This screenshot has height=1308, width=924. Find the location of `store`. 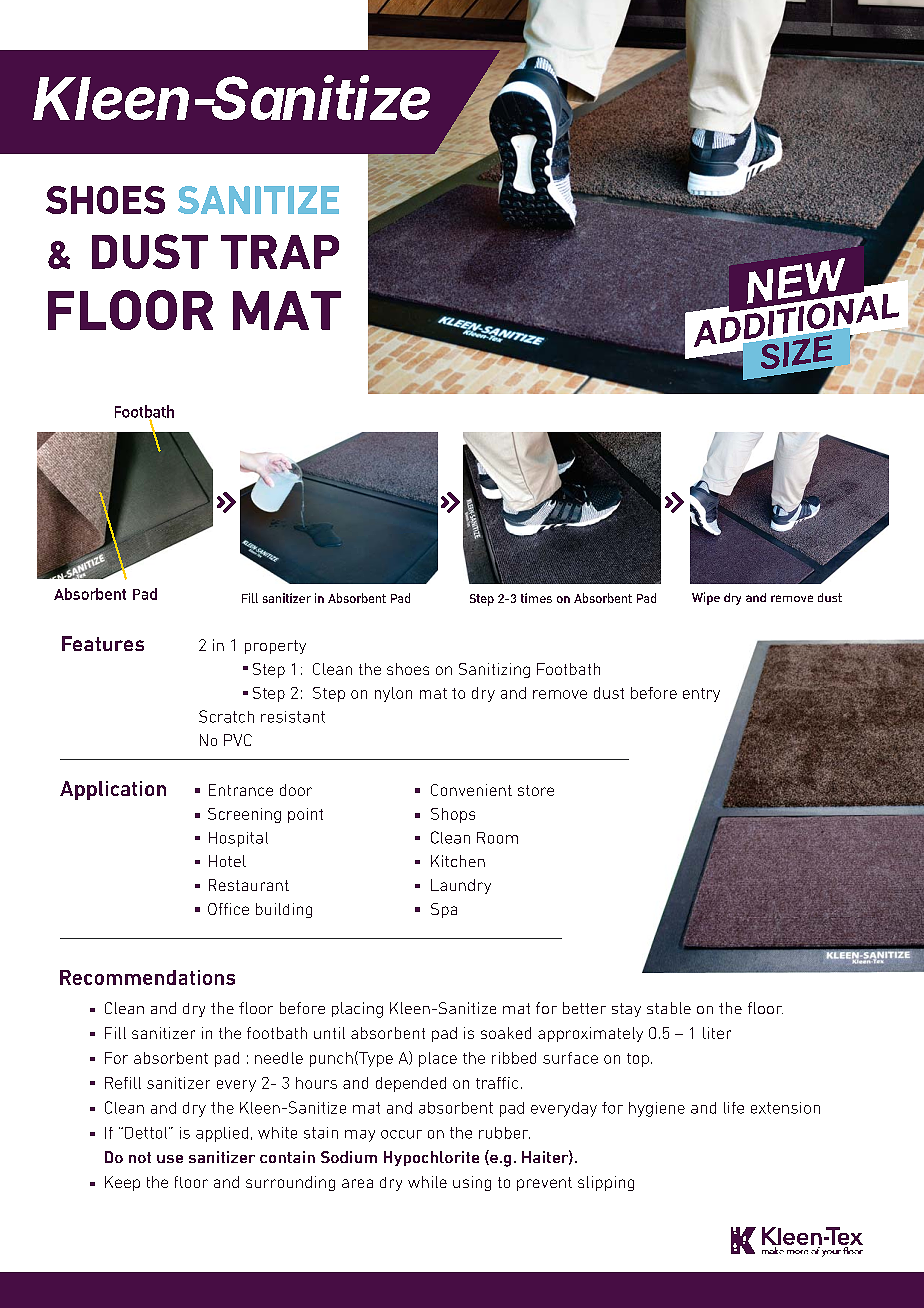

store is located at coordinates (536, 790).
